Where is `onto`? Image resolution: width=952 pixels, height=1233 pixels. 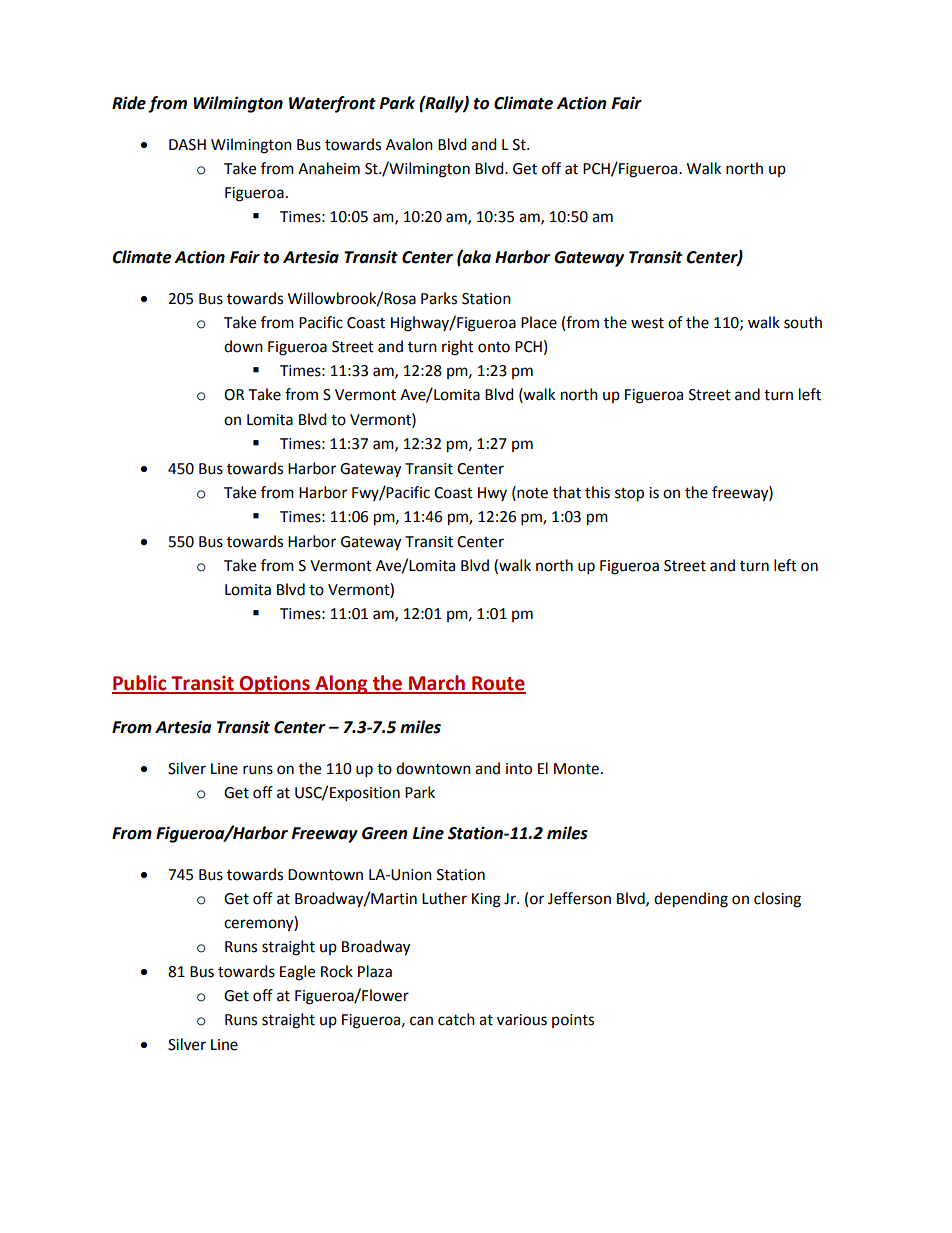 onto is located at coordinates (494, 347).
